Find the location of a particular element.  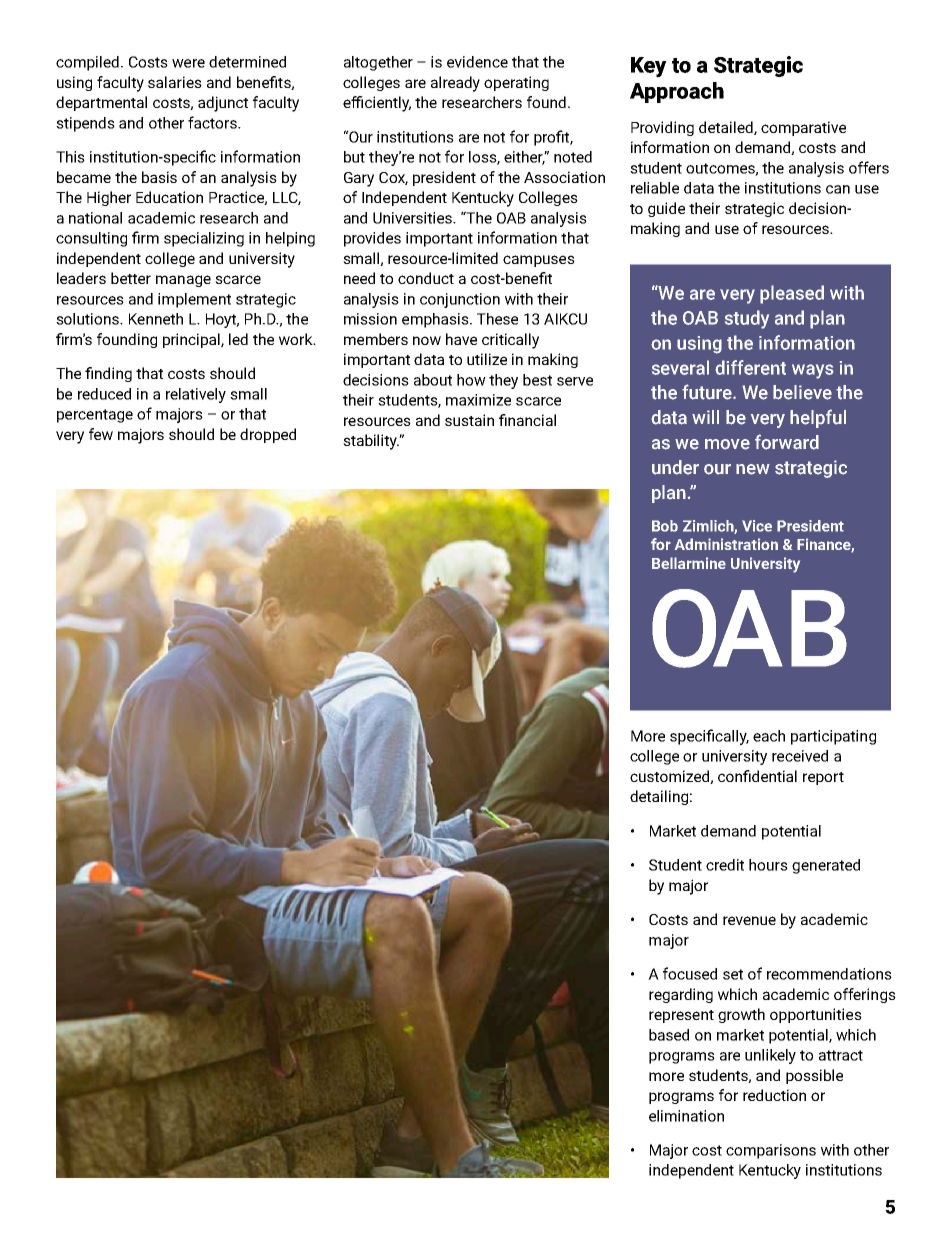

comparative is located at coordinates (803, 128).
